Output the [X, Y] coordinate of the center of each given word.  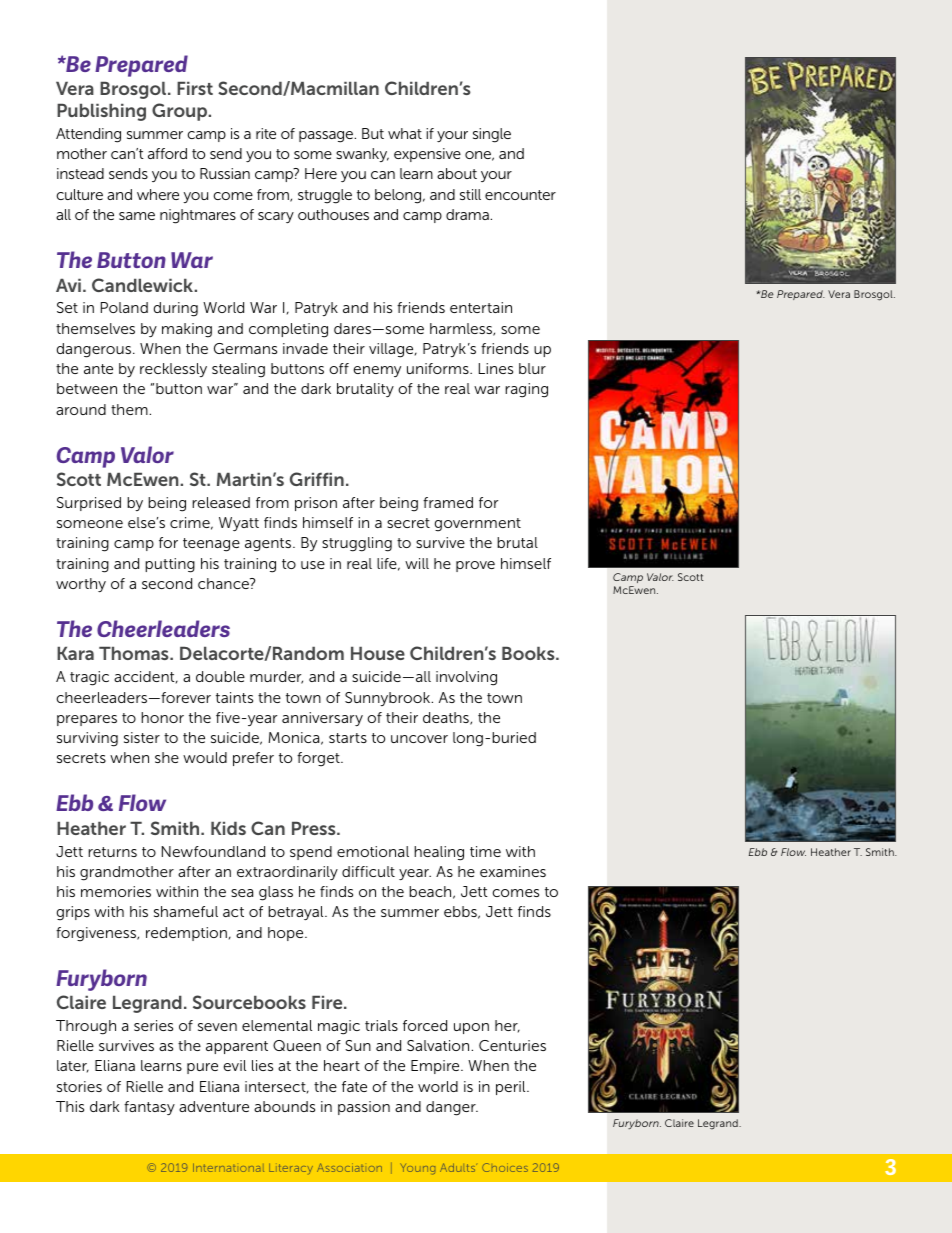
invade [305, 348]
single [492, 135]
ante [98, 369]
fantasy [149, 1108]
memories [116, 891]
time [485, 851]
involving [466, 678]
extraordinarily [287, 873]
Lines [496, 368]
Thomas [135, 653]
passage [327, 137]
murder [276, 677]
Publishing [101, 112]
